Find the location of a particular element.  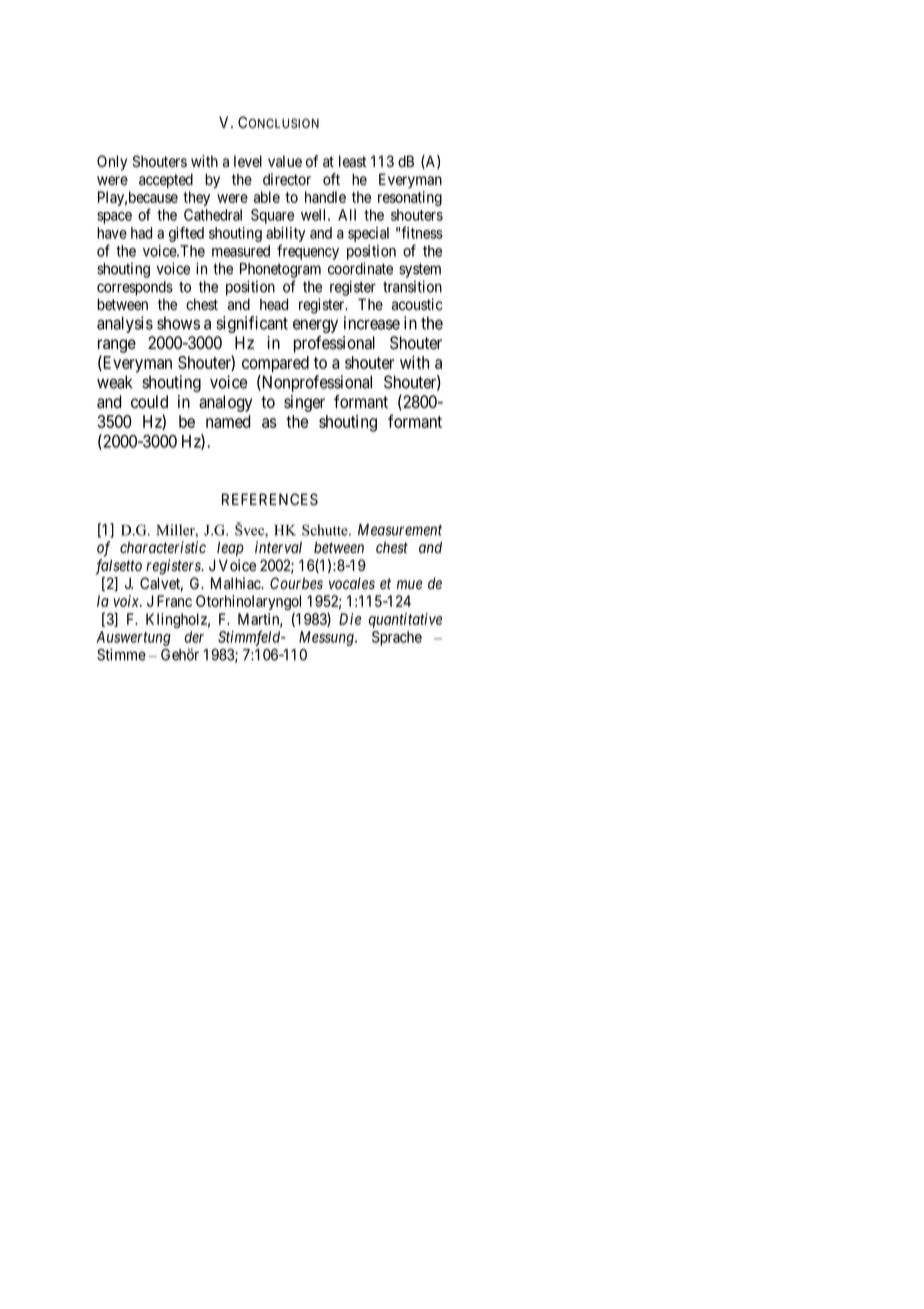

Measurement is located at coordinates (400, 530).
